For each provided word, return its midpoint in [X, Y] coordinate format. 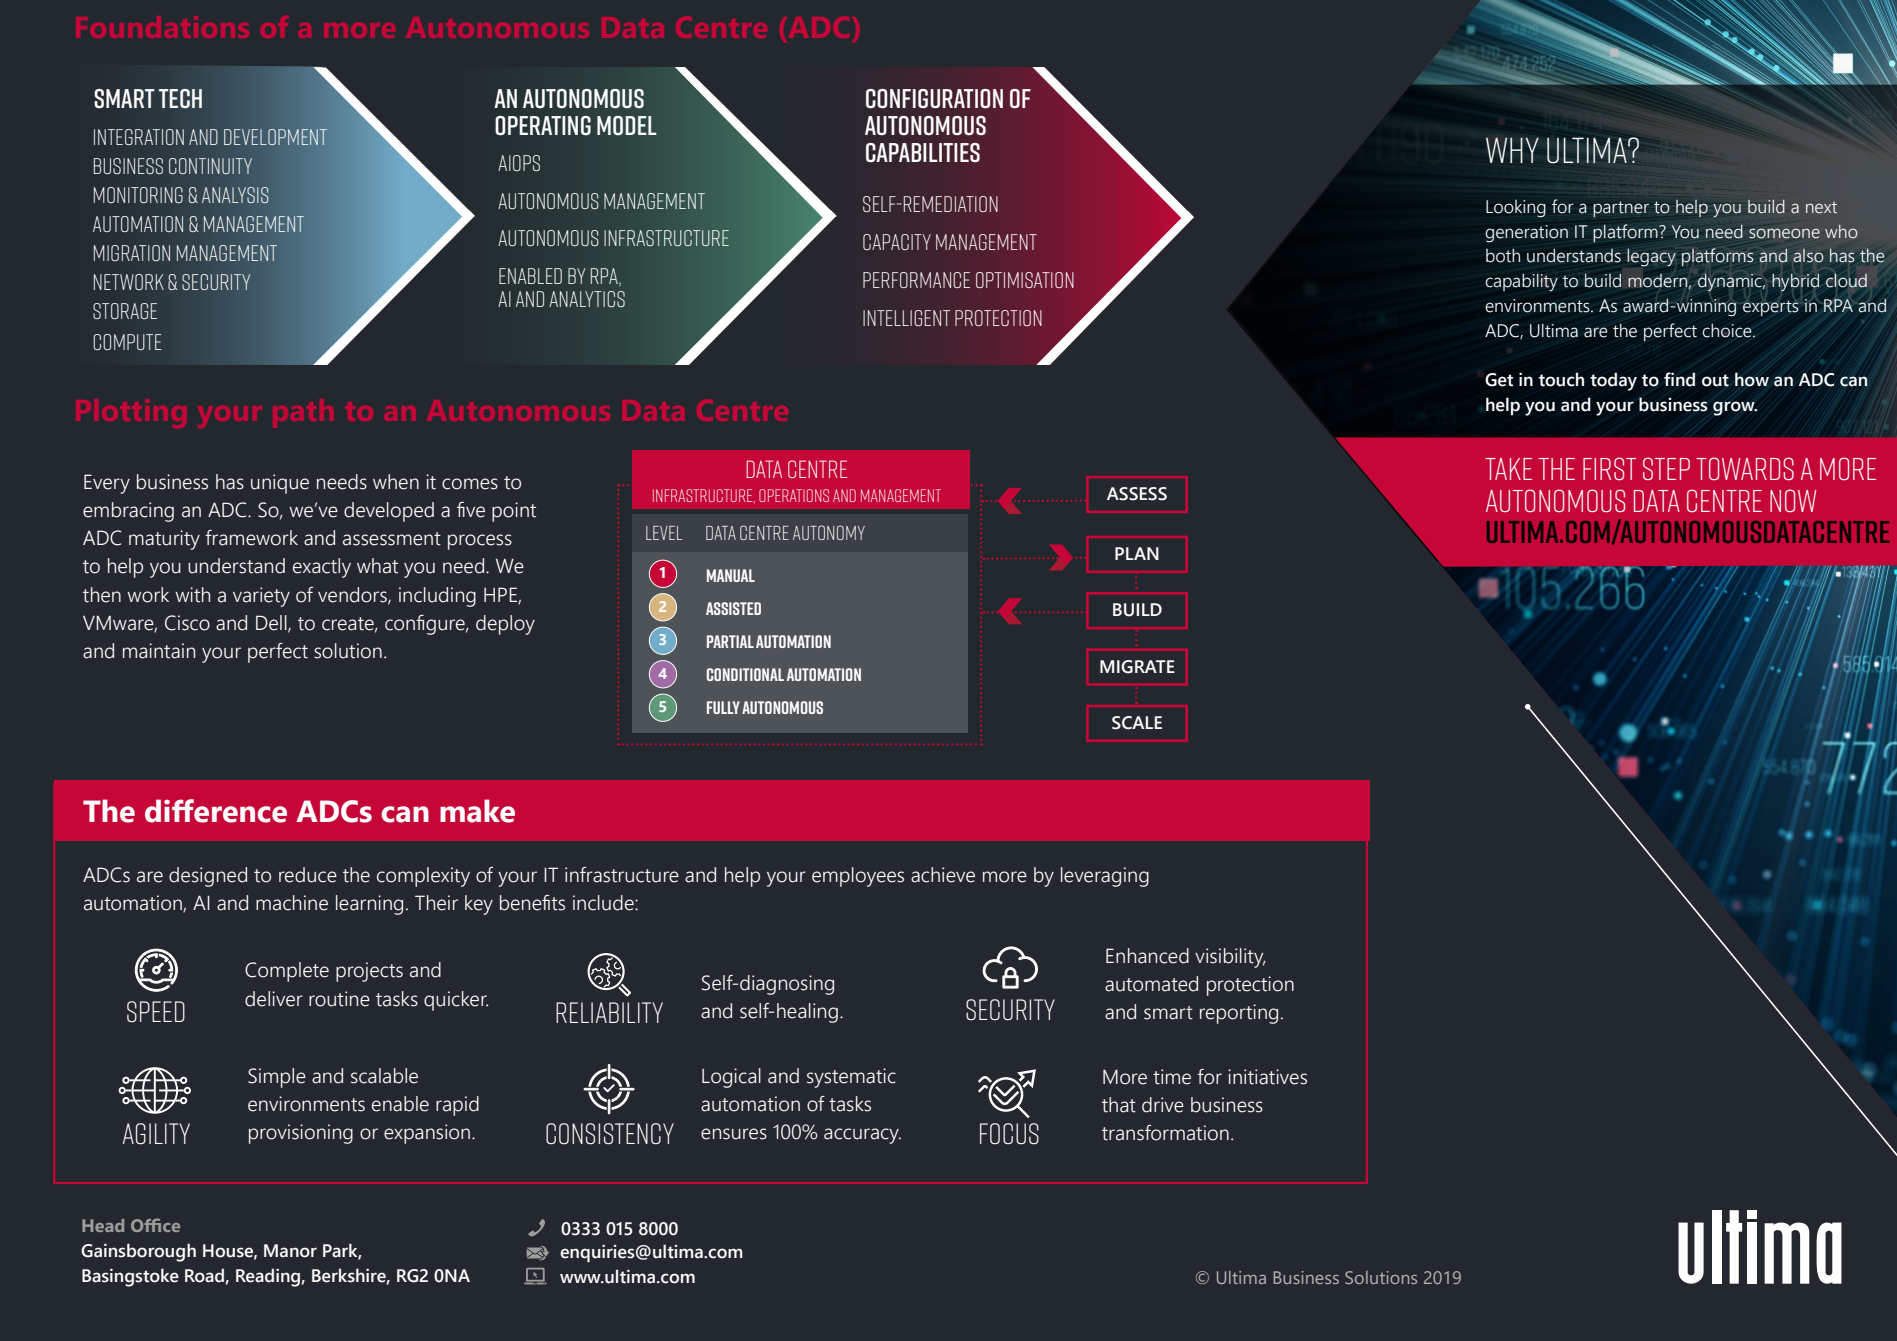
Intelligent [906, 318]
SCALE [1137, 723]
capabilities [923, 153]
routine [339, 999]
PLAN [1137, 553]
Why [1512, 150]
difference [216, 811]
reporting [1239, 1014]
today [1613, 381]
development [275, 137]
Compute [127, 342]
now [1793, 500]
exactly [322, 568]
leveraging [1105, 877]
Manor [290, 1251]
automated [1151, 984]
